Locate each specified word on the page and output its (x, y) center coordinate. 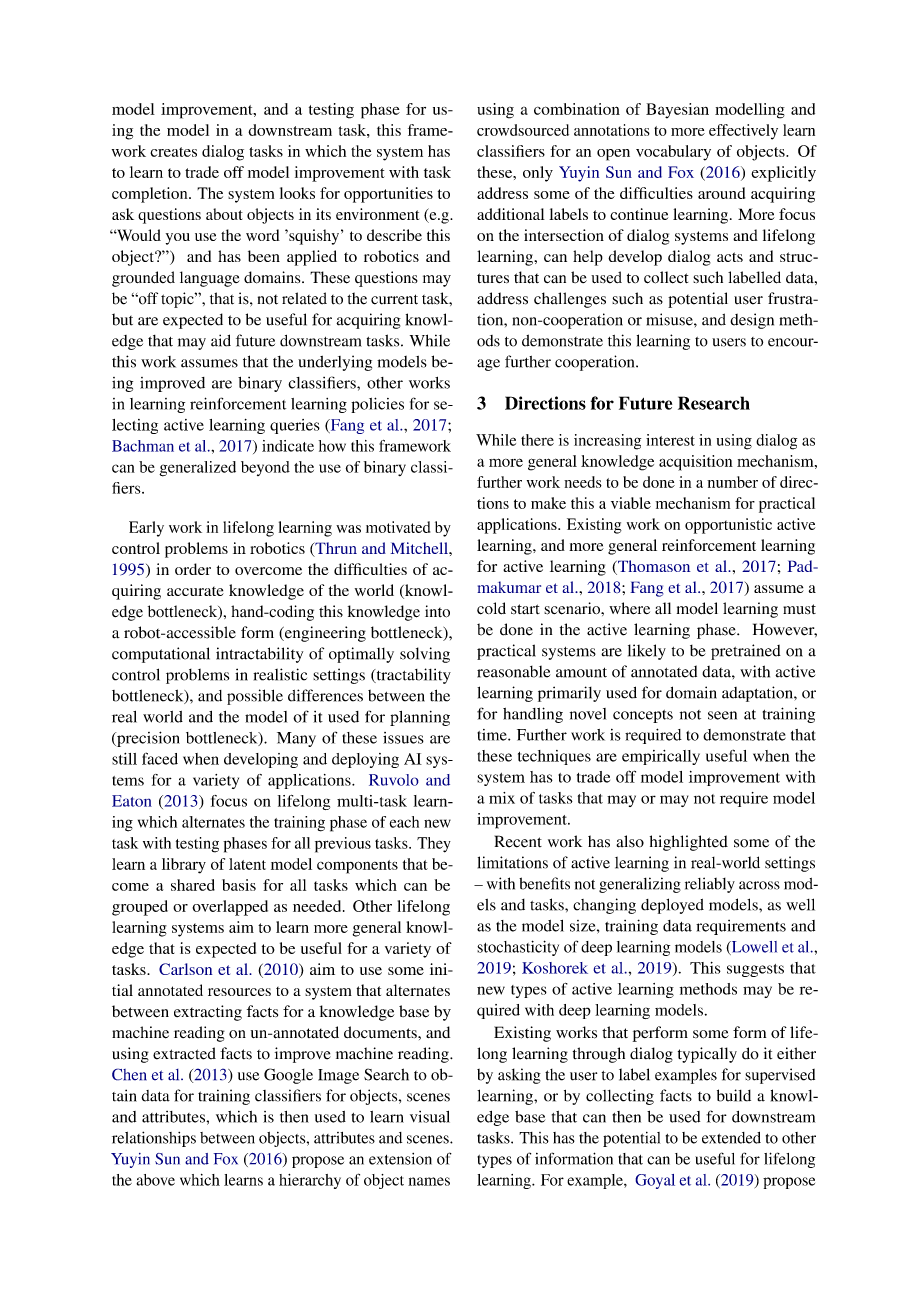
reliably (710, 885)
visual (430, 1117)
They (434, 845)
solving (425, 655)
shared (193, 885)
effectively (743, 132)
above (155, 1180)
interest (670, 440)
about (224, 214)
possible (255, 697)
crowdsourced (523, 130)
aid (221, 340)
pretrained (746, 652)
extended (731, 1138)
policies (377, 405)
